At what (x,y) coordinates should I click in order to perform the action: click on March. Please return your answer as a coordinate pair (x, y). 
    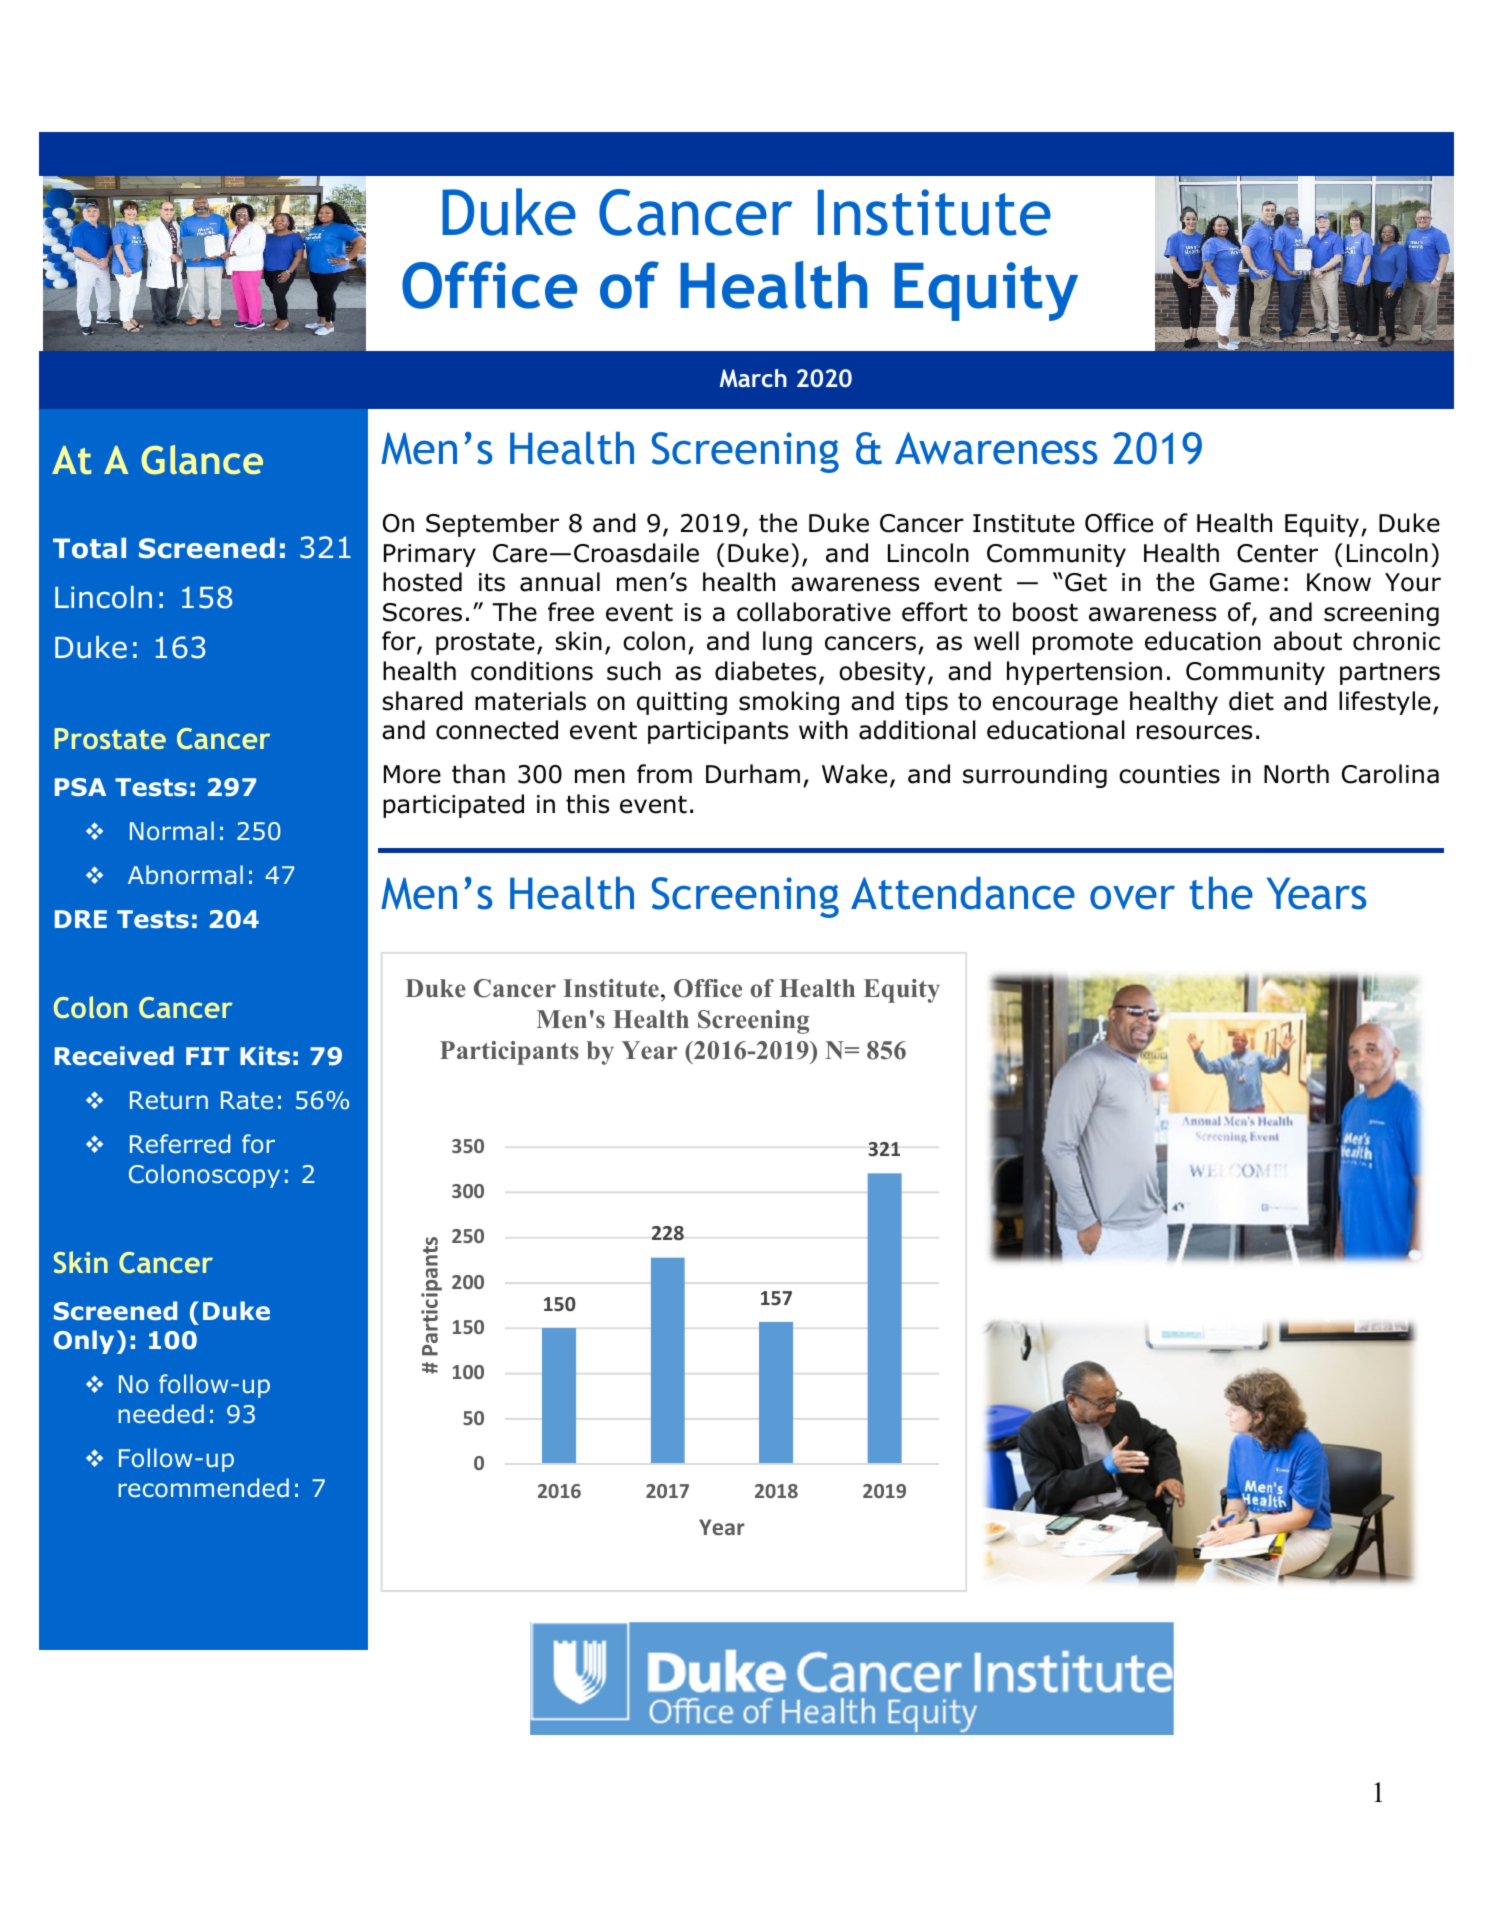
    Looking at the image, I should click on (753, 378).
